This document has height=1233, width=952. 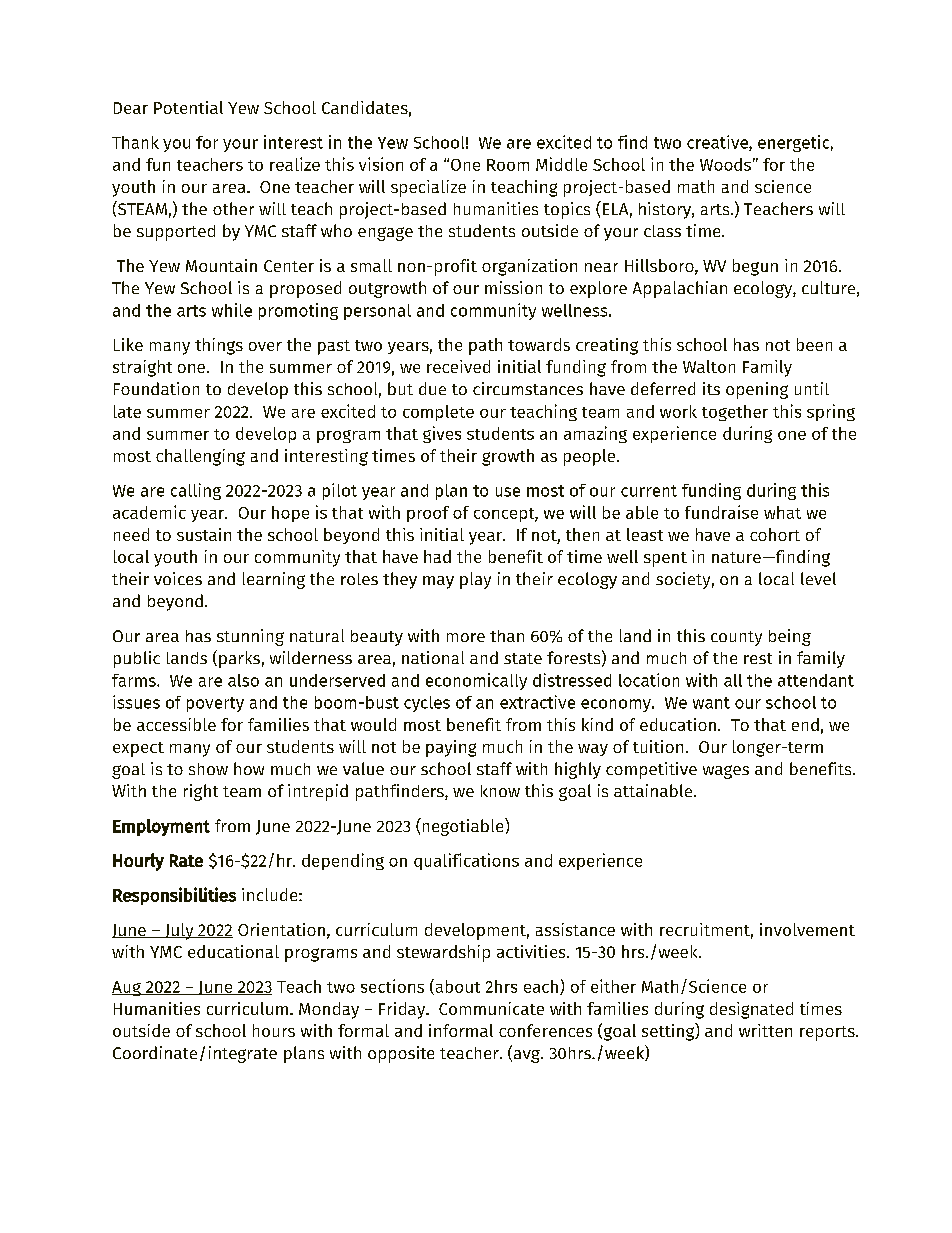 What do you see at coordinates (178, 578) in the document?
I see `voices` at bounding box center [178, 578].
